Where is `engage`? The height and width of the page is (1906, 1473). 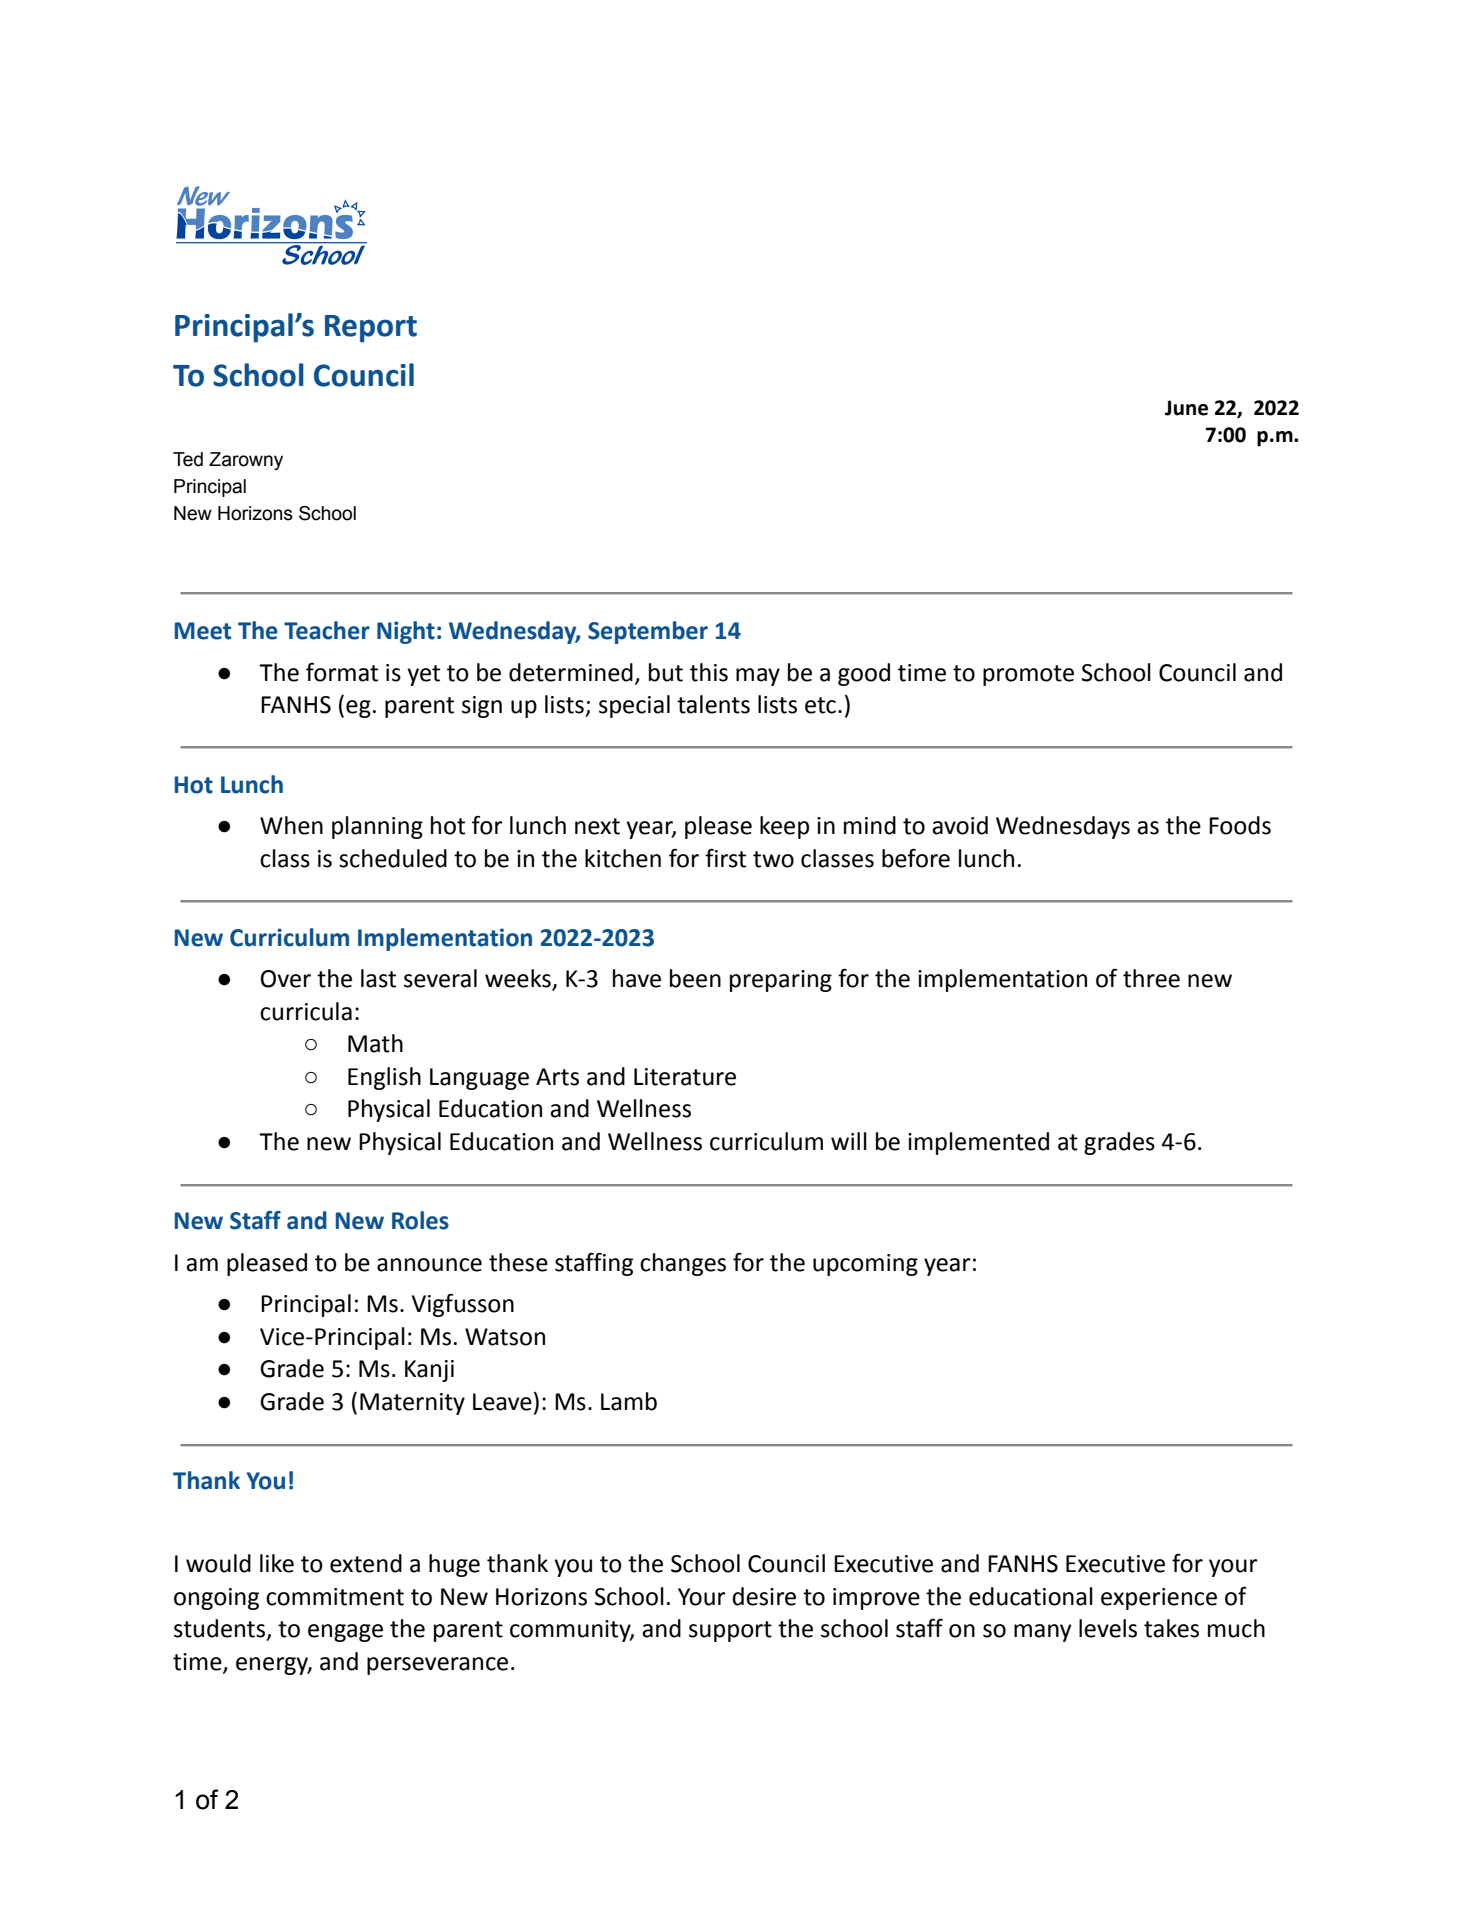 engage is located at coordinates (345, 1633).
